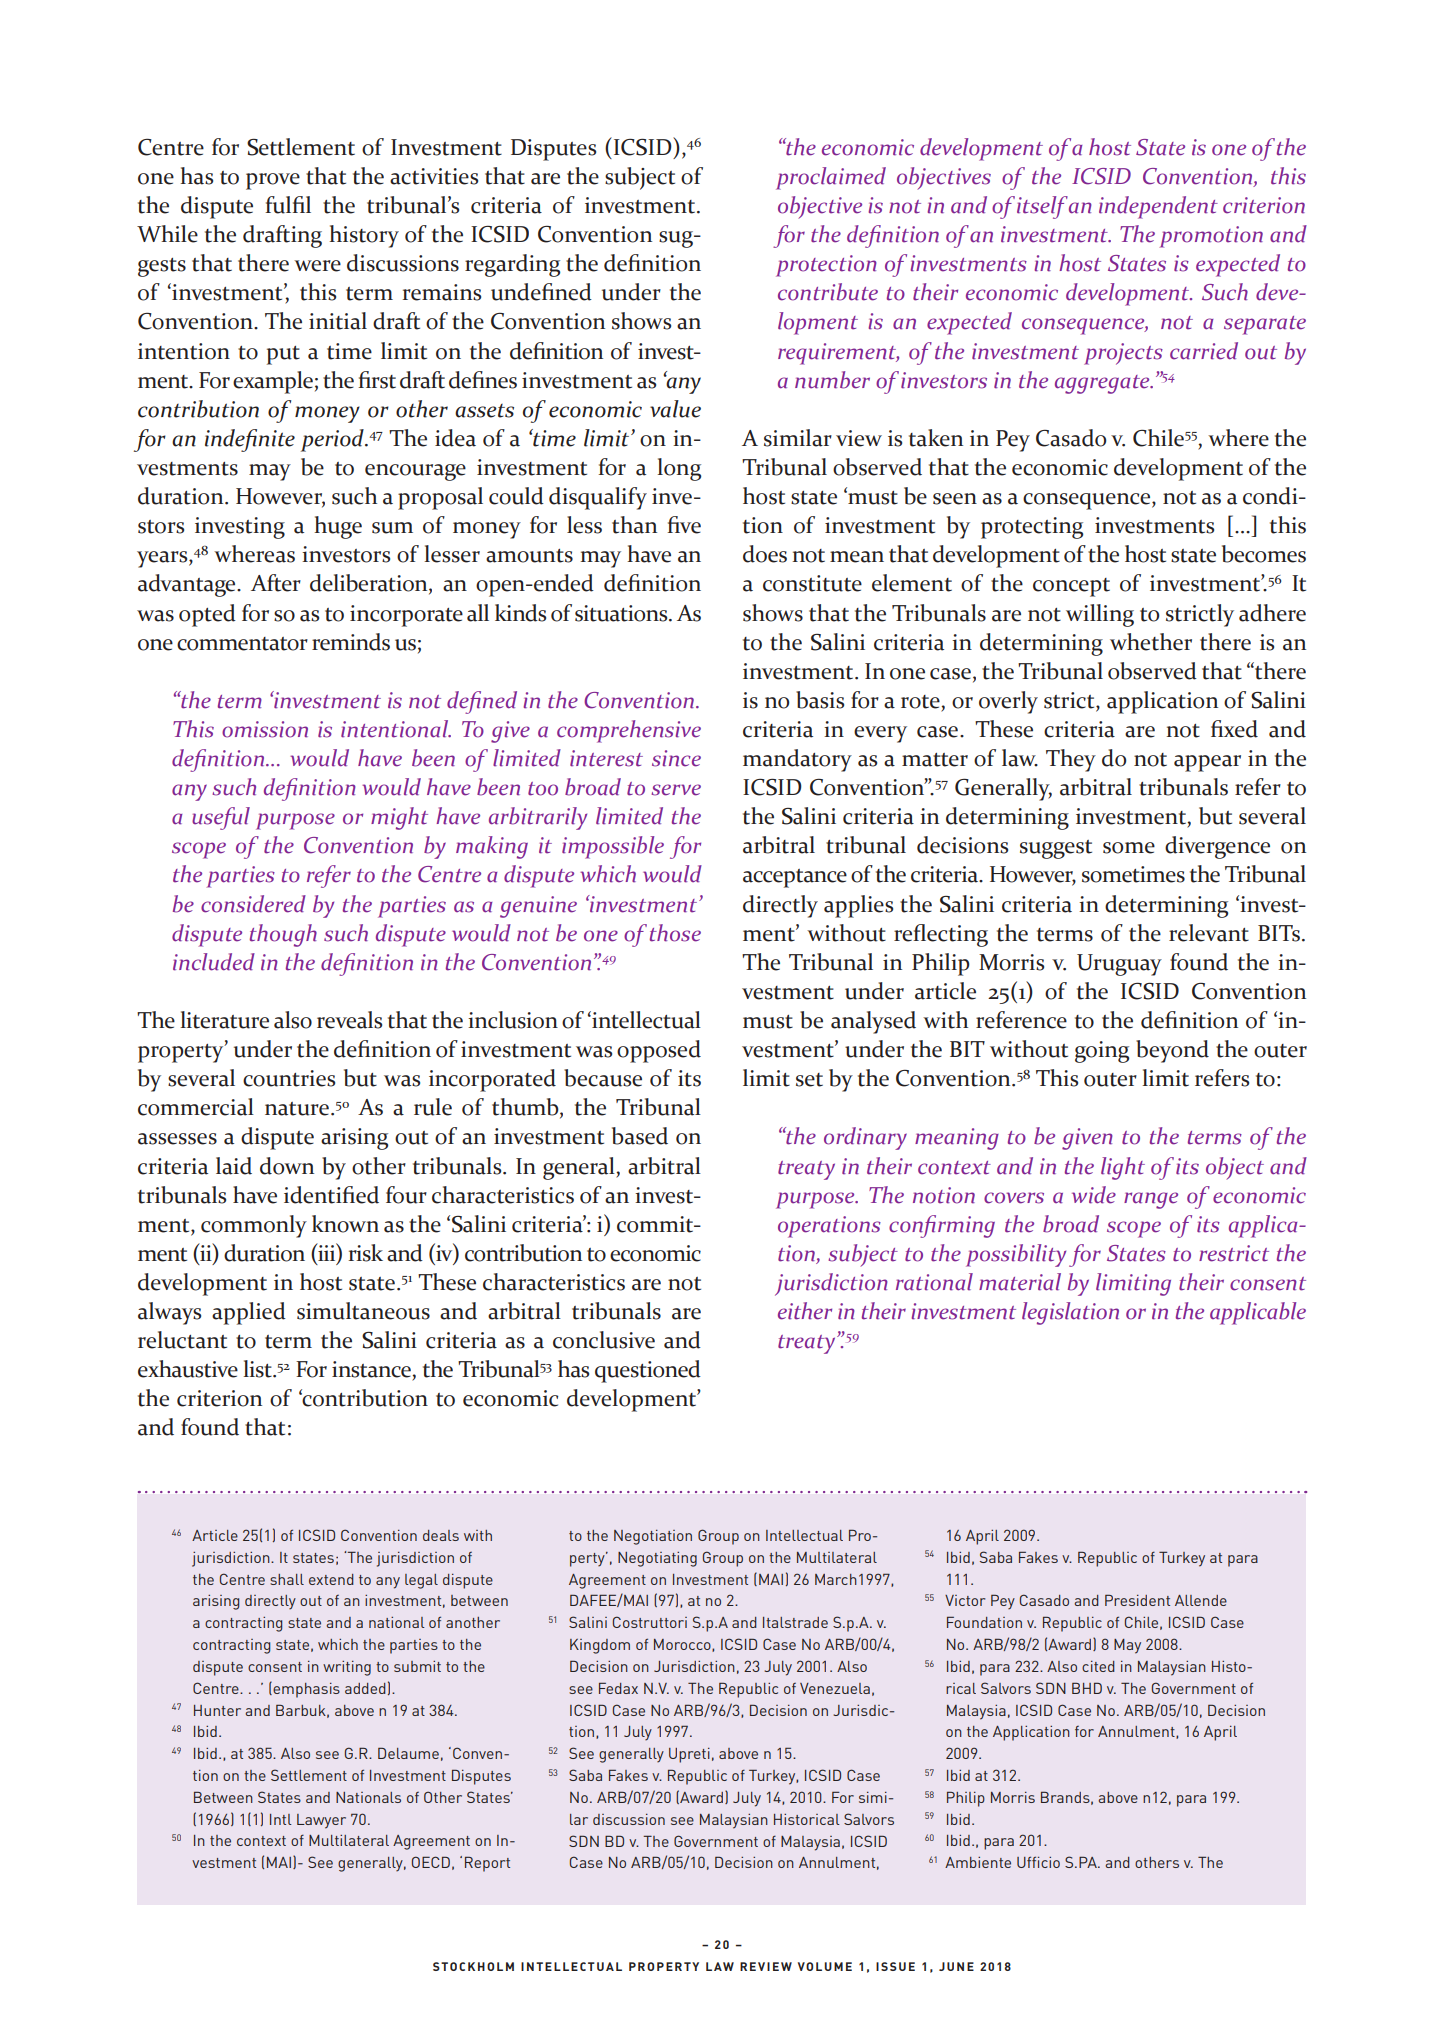 The image size is (1444, 2042). What do you see at coordinates (1158, 207) in the page?
I see `independent` at bounding box center [1158, 207].
